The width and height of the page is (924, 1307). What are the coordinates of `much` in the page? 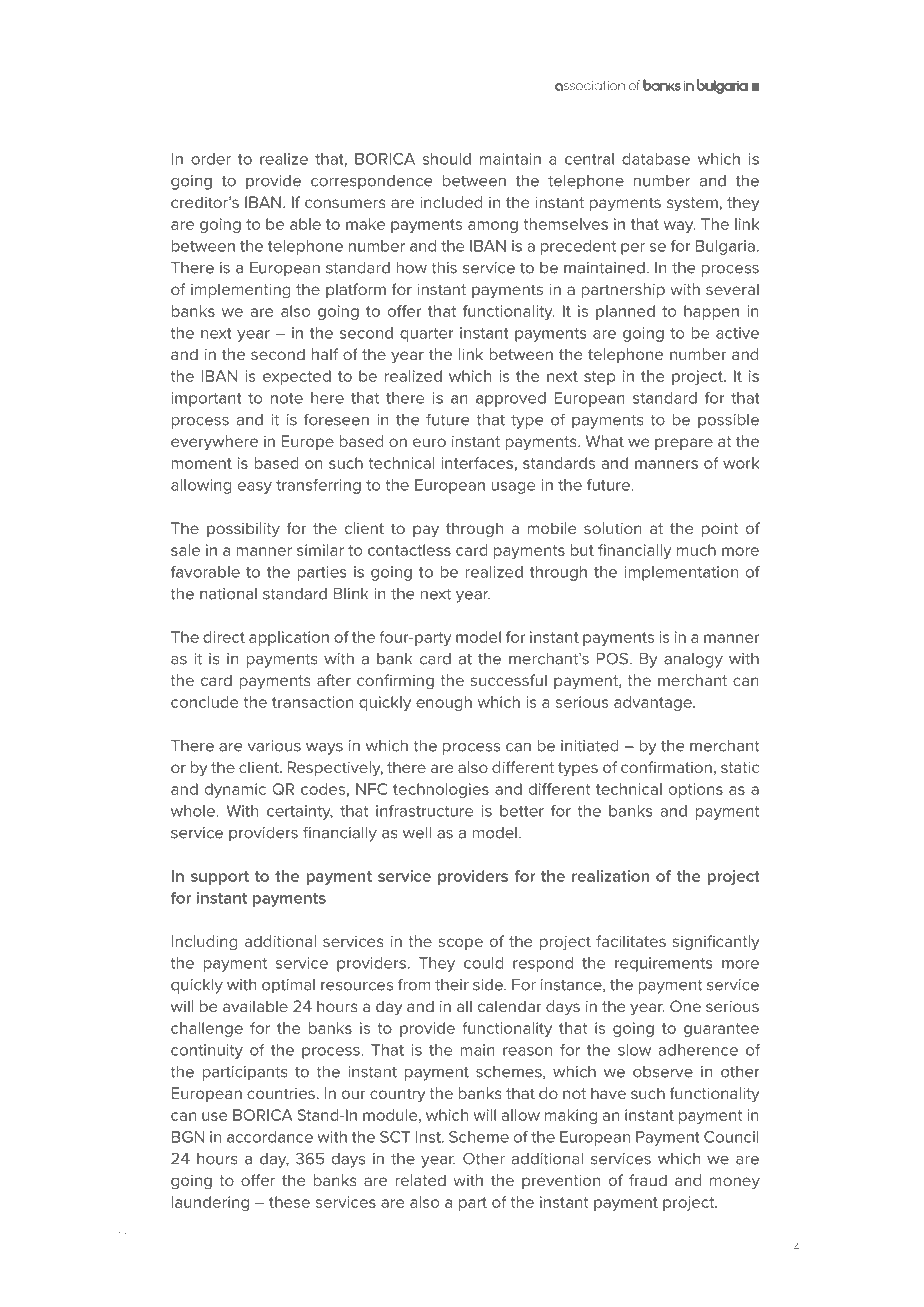 It's located at (696, 550).
